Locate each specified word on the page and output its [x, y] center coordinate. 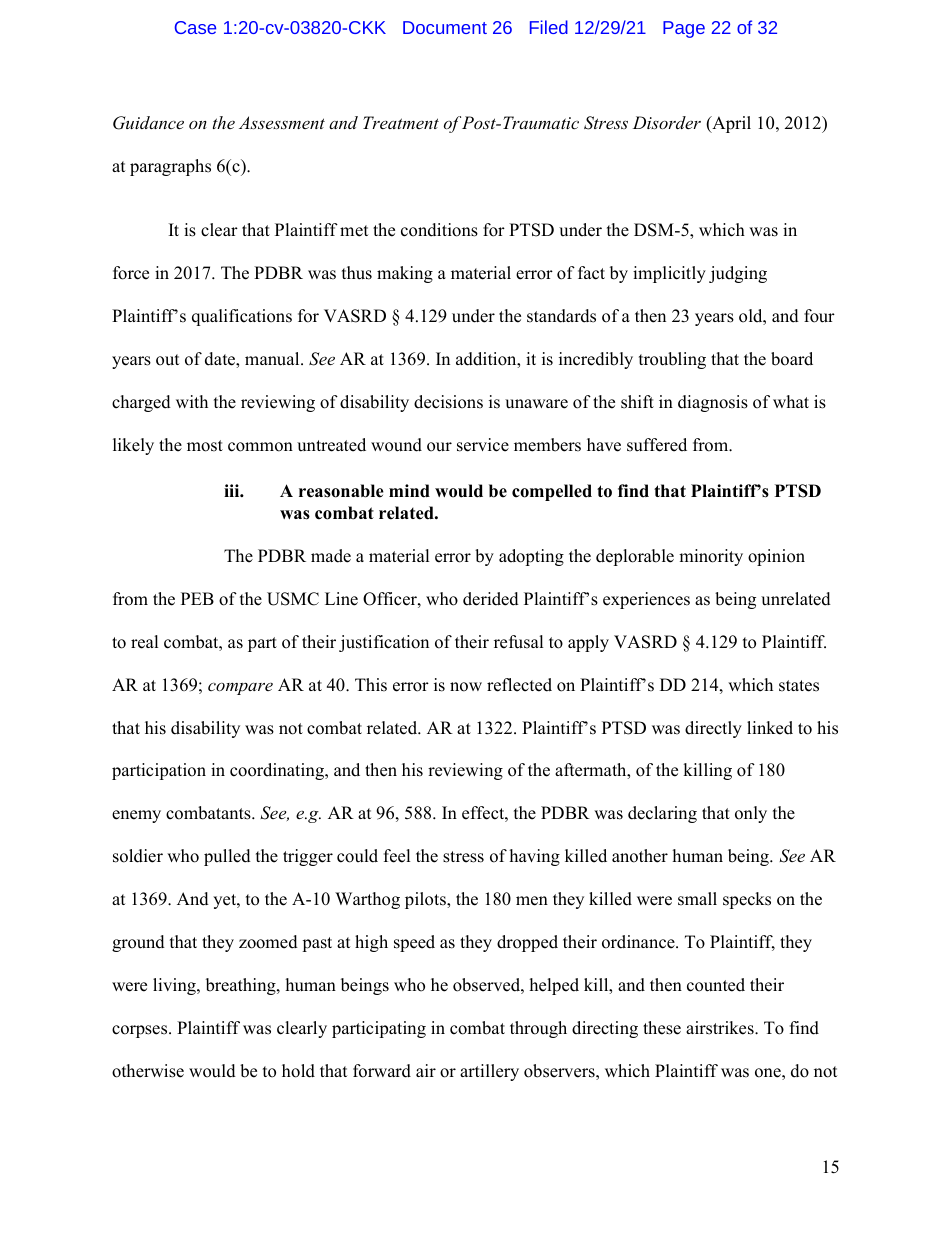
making [405, 274]
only [751, 814]
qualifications [242, 317]
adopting [531, 557]
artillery [489, 1072]
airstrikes [721, 1028]
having [535, 857]
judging [738, 274]
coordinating [278, 771]
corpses [141, 1031]
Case [195, 27]
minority [711, 557]
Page [684, 29]
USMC [293, 599]
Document [445, 27]
